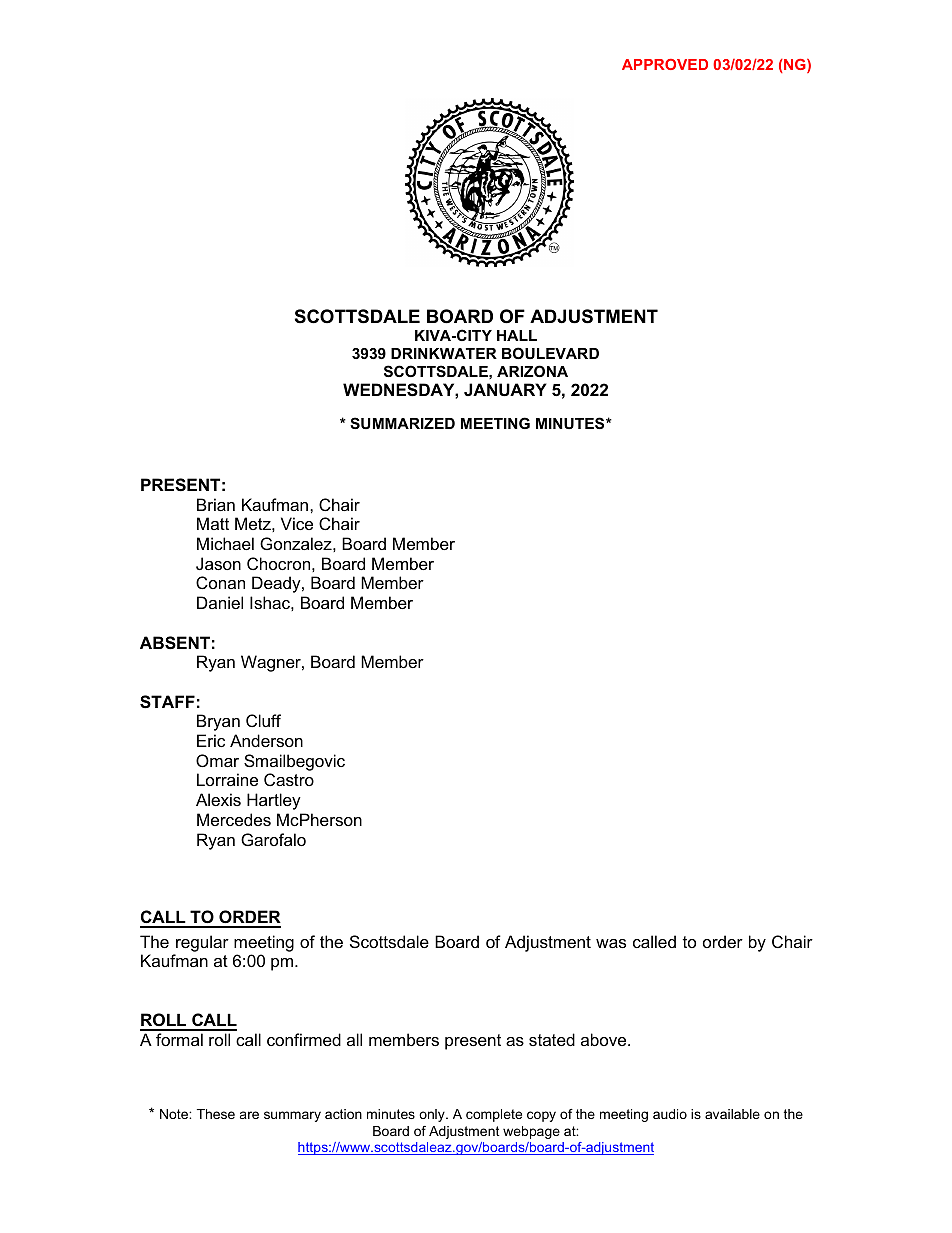 The height and width of the image is (1233, 952). I want to click on was, so click(611, 943).
